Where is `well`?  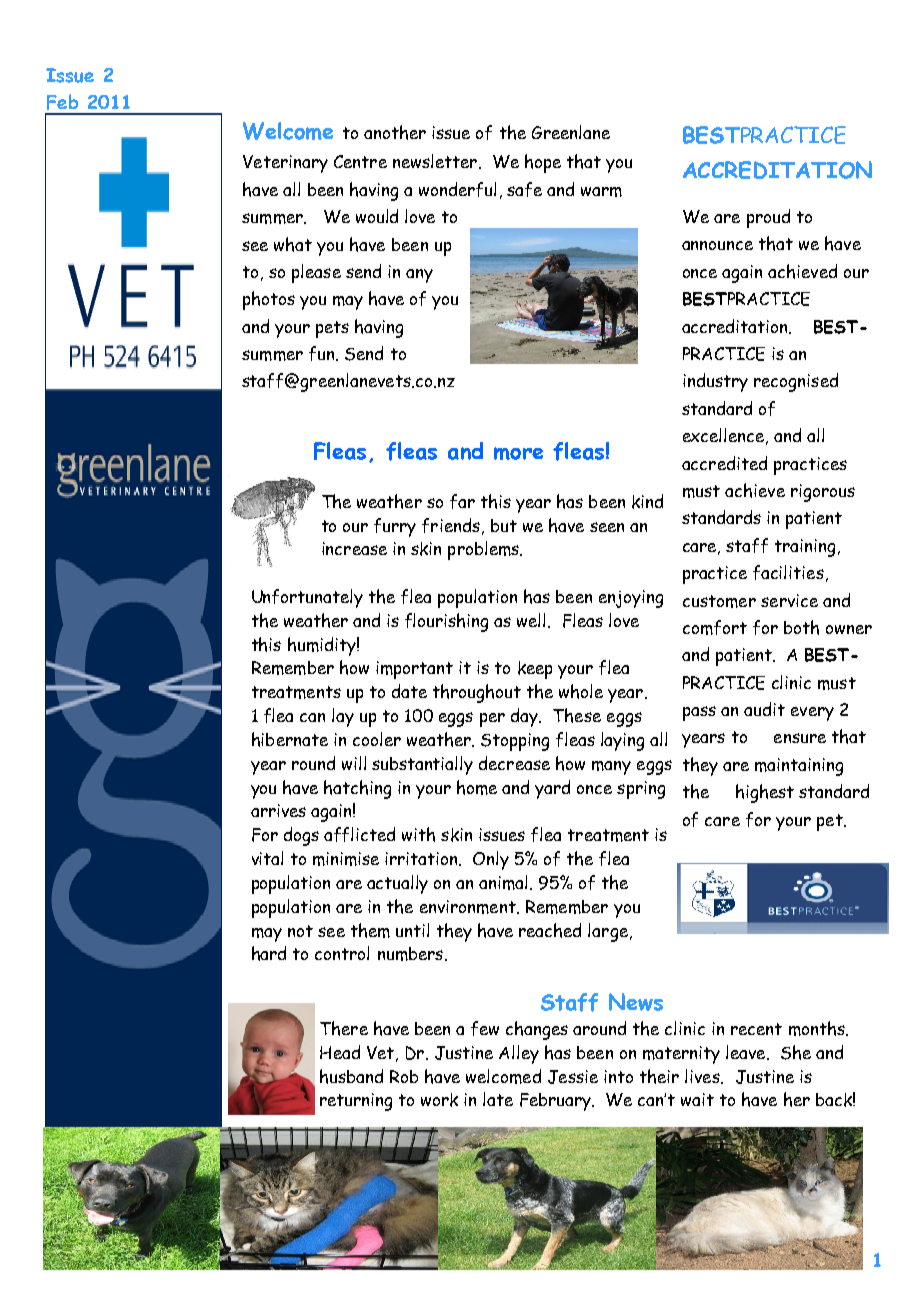 well is located at coordinates (533, 620).
